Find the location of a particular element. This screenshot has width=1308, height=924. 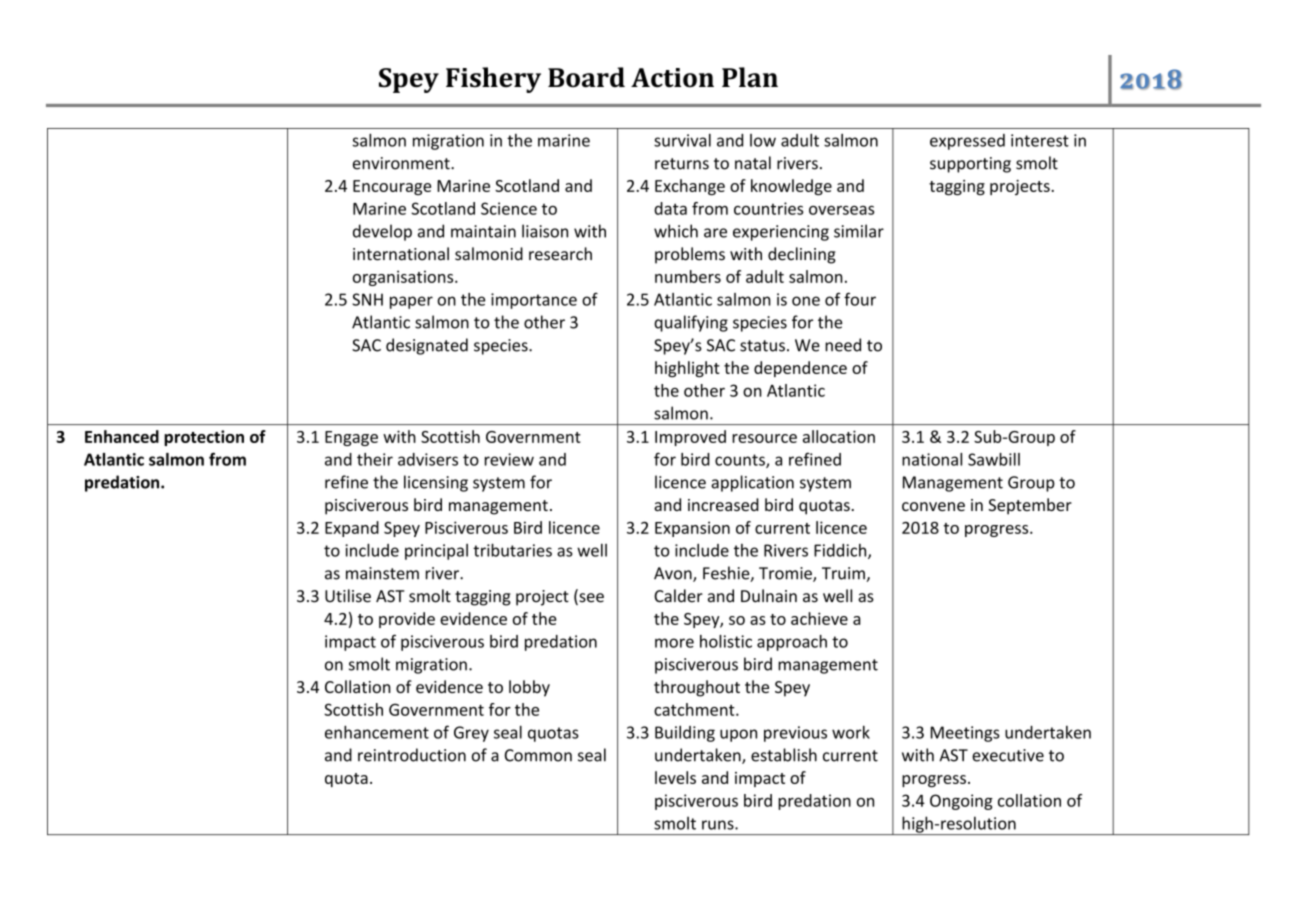

expressed is located at coordinates (967, 142).
